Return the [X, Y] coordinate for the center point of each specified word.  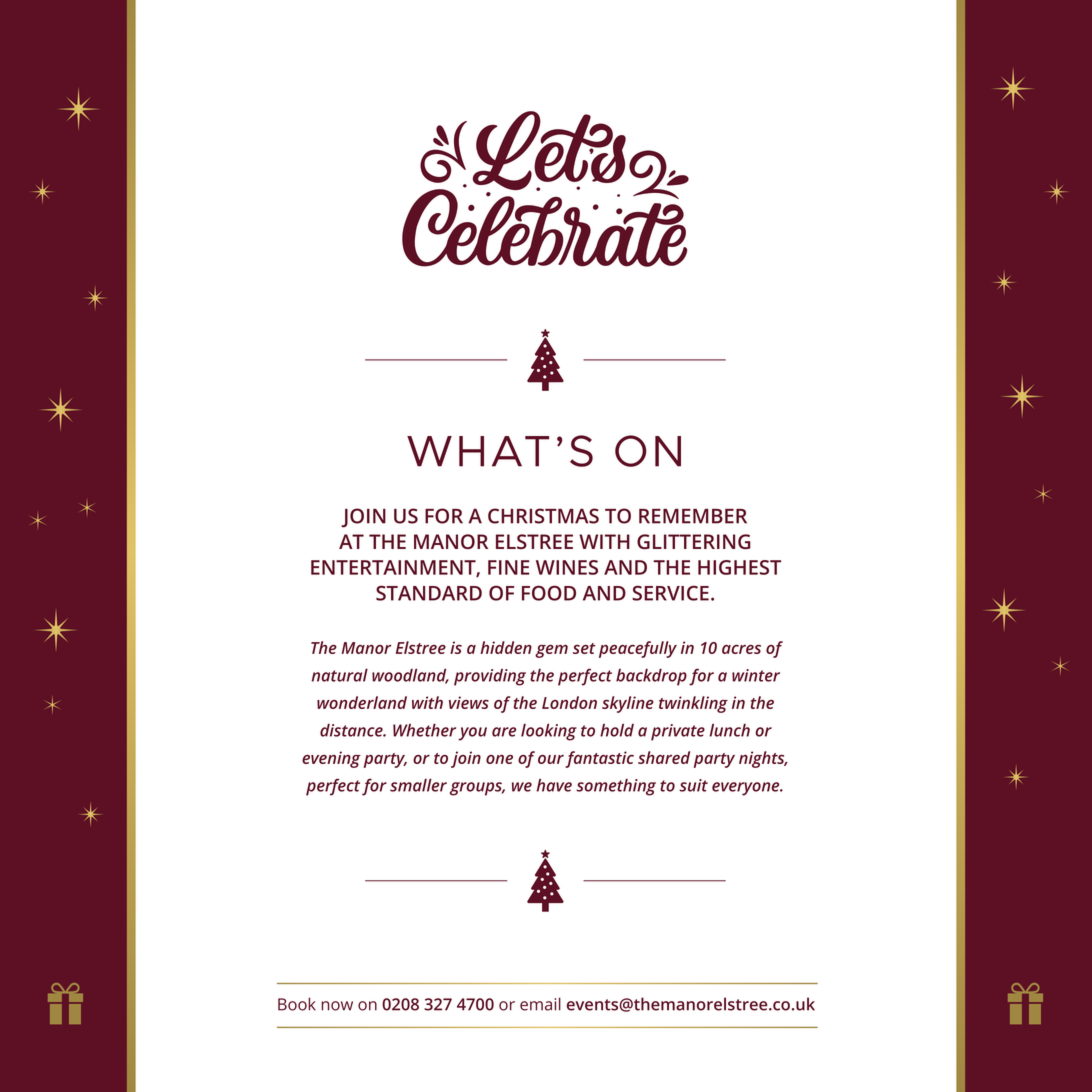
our [551, 759]
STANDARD [429, 593]
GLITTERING [694, 541]
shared [664, 757]
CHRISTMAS [543, 516]
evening [331, 759]
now [337, 1006]
